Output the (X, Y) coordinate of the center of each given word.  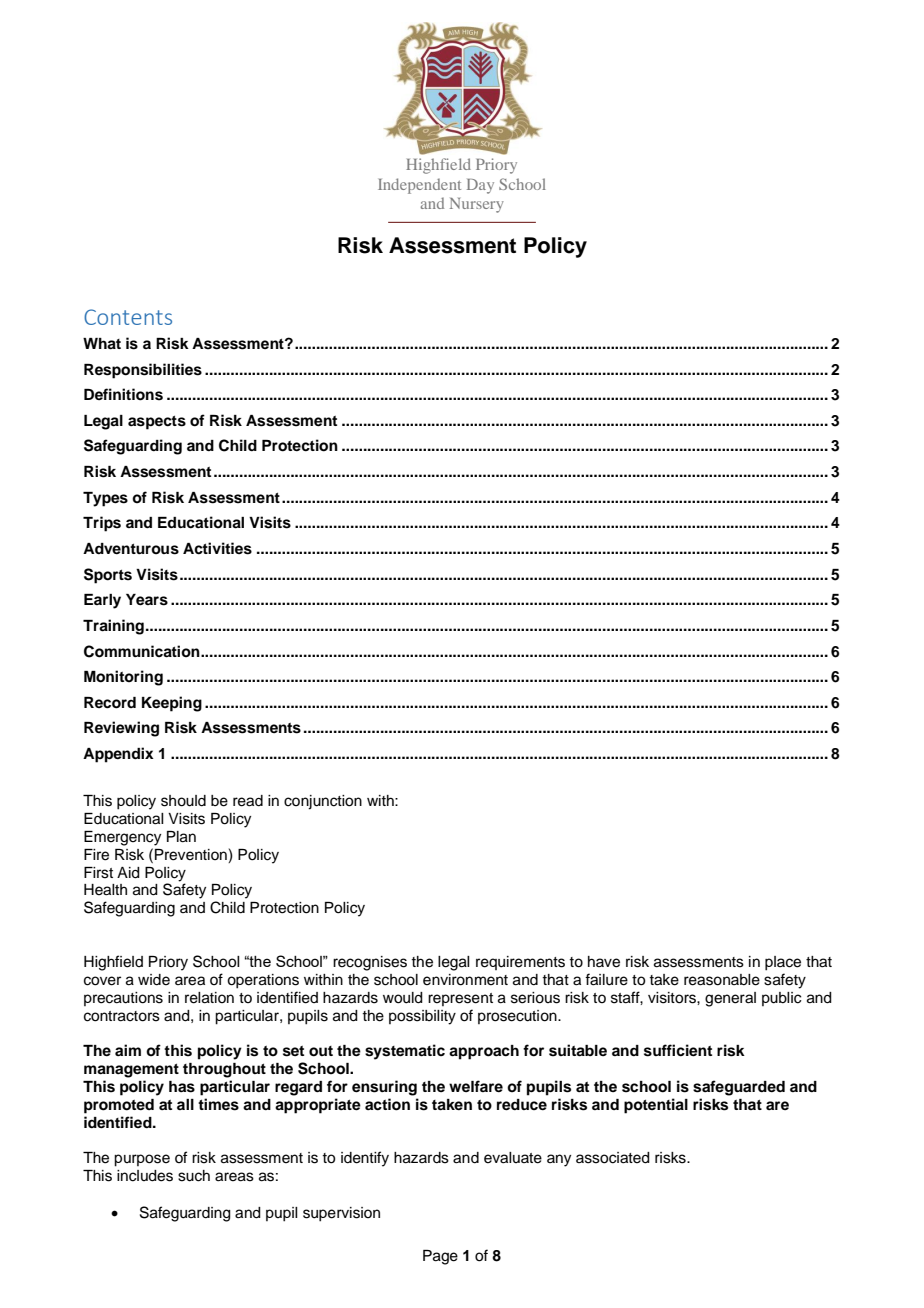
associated (613, 1158)
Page (440, 1257)
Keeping (172, 704)
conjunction (323, 802)
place (783, 963)
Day (480, 186)
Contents (128, 317)
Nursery (477, 205)
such (194, 1176)
